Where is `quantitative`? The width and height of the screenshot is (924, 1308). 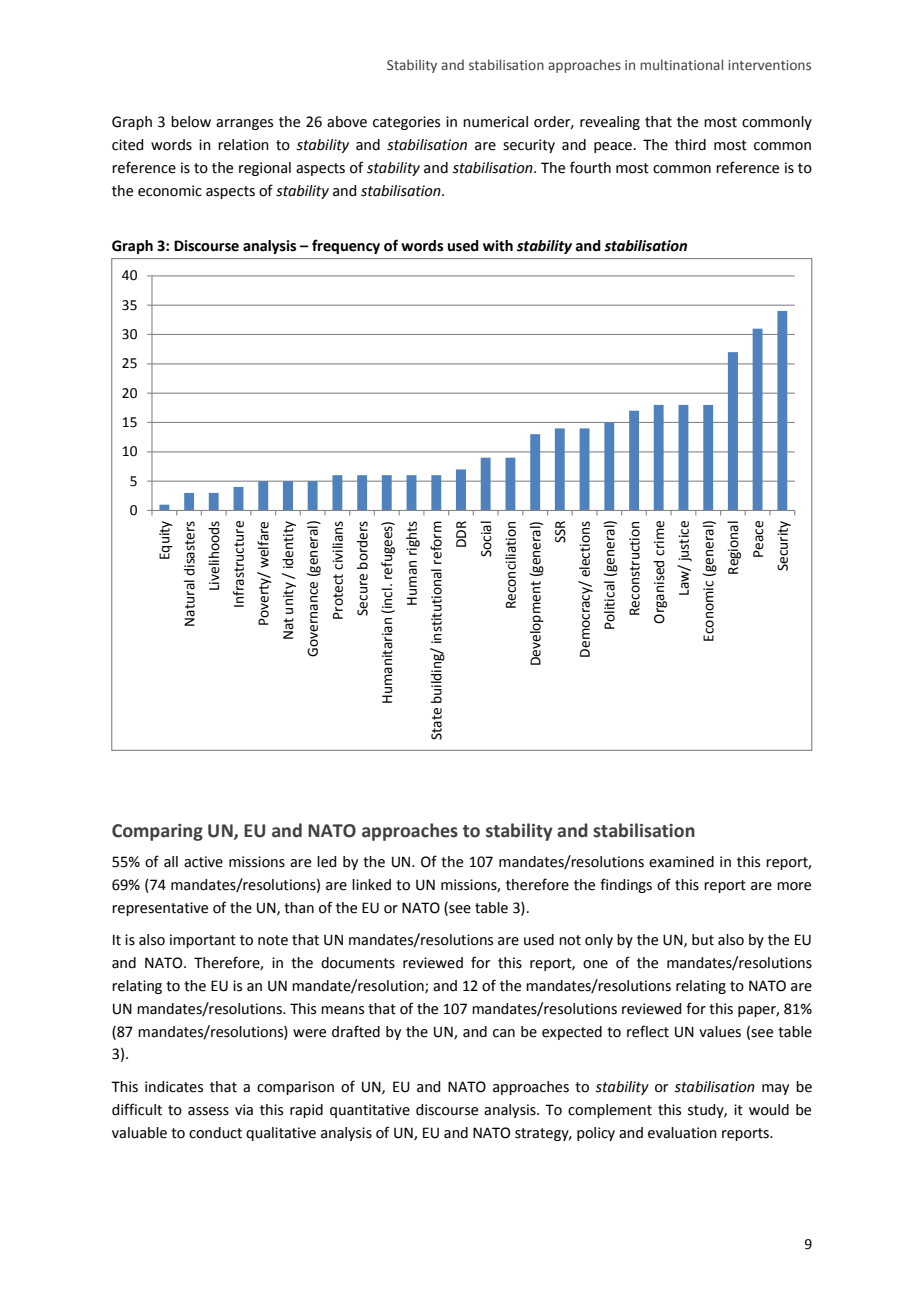 quantitative is located at coordinates (370, 1111).
